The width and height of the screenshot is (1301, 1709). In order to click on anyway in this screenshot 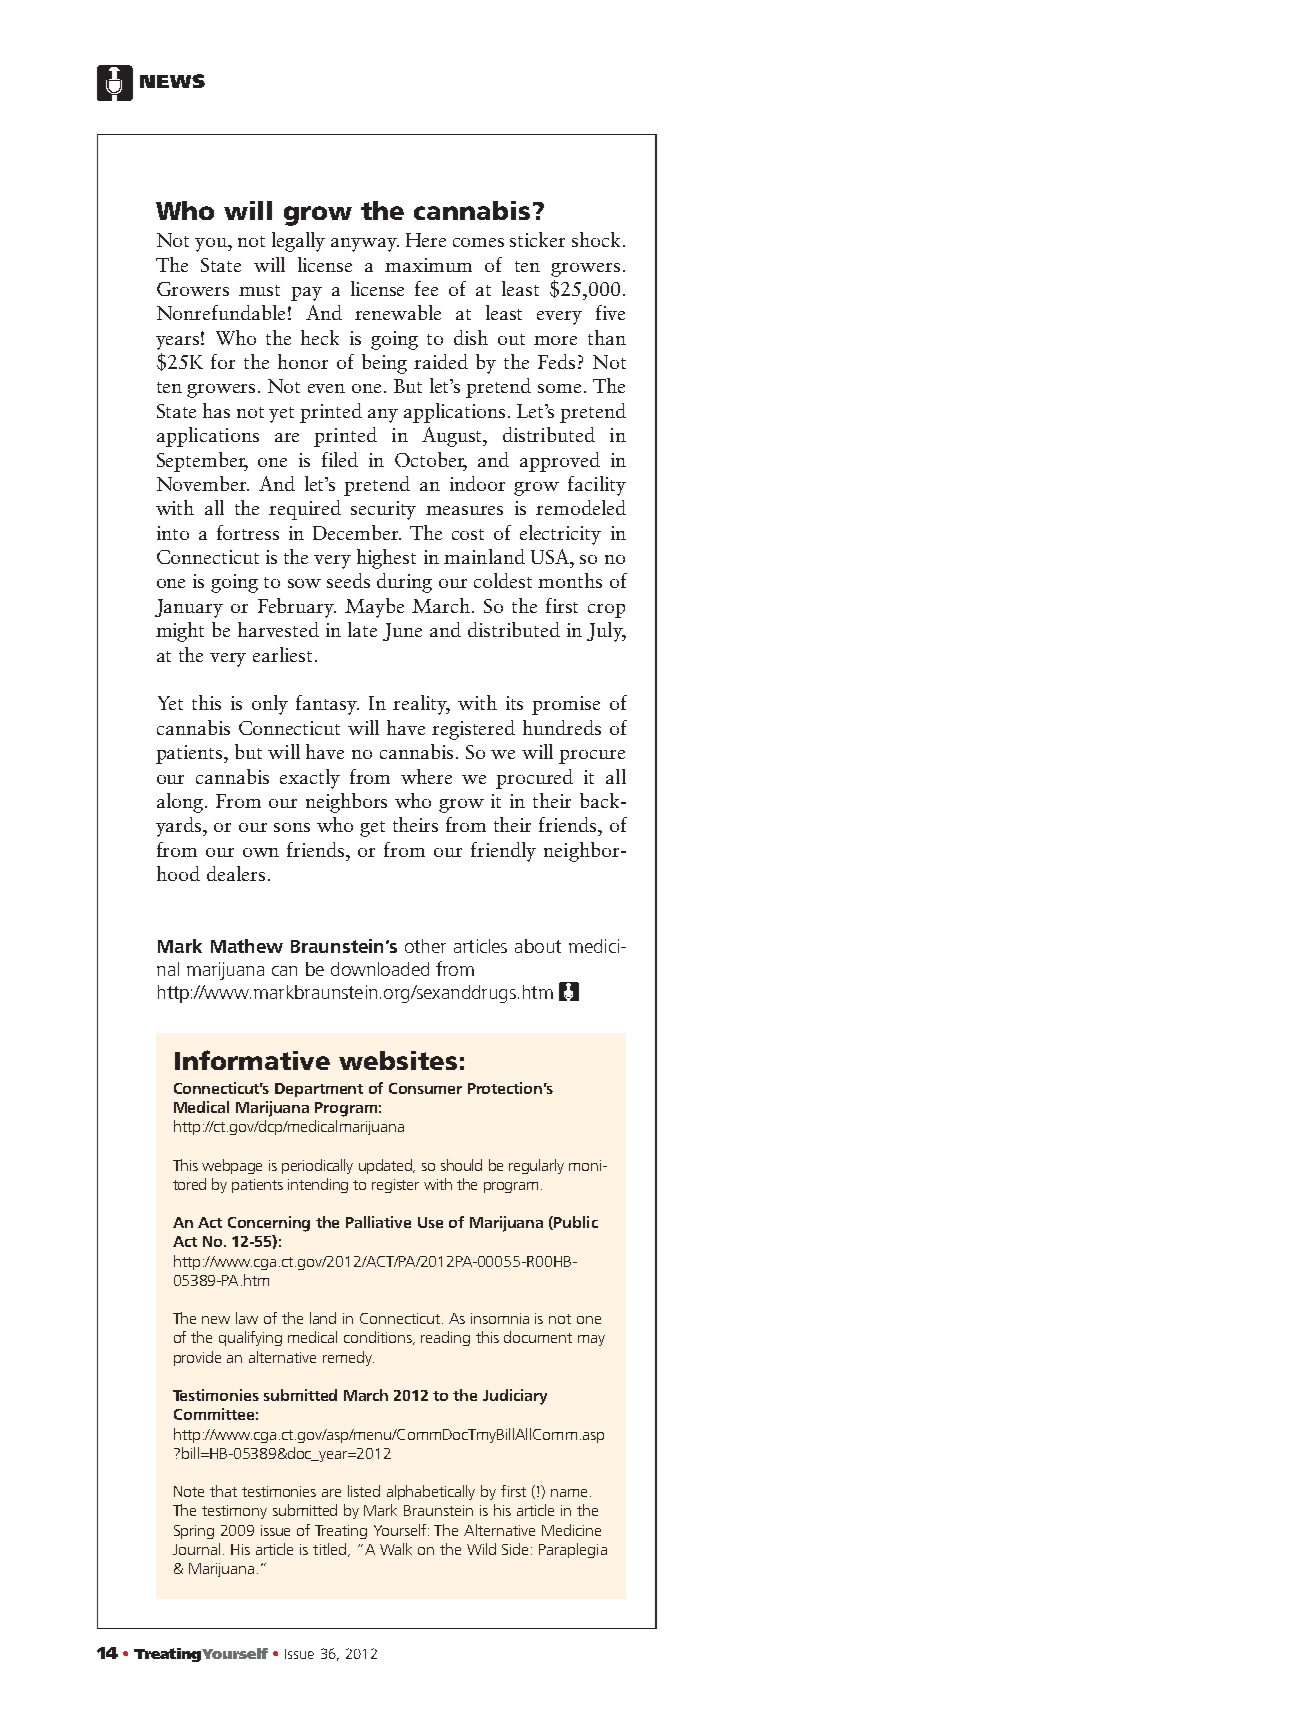, I will do `click(365, 245)`.
